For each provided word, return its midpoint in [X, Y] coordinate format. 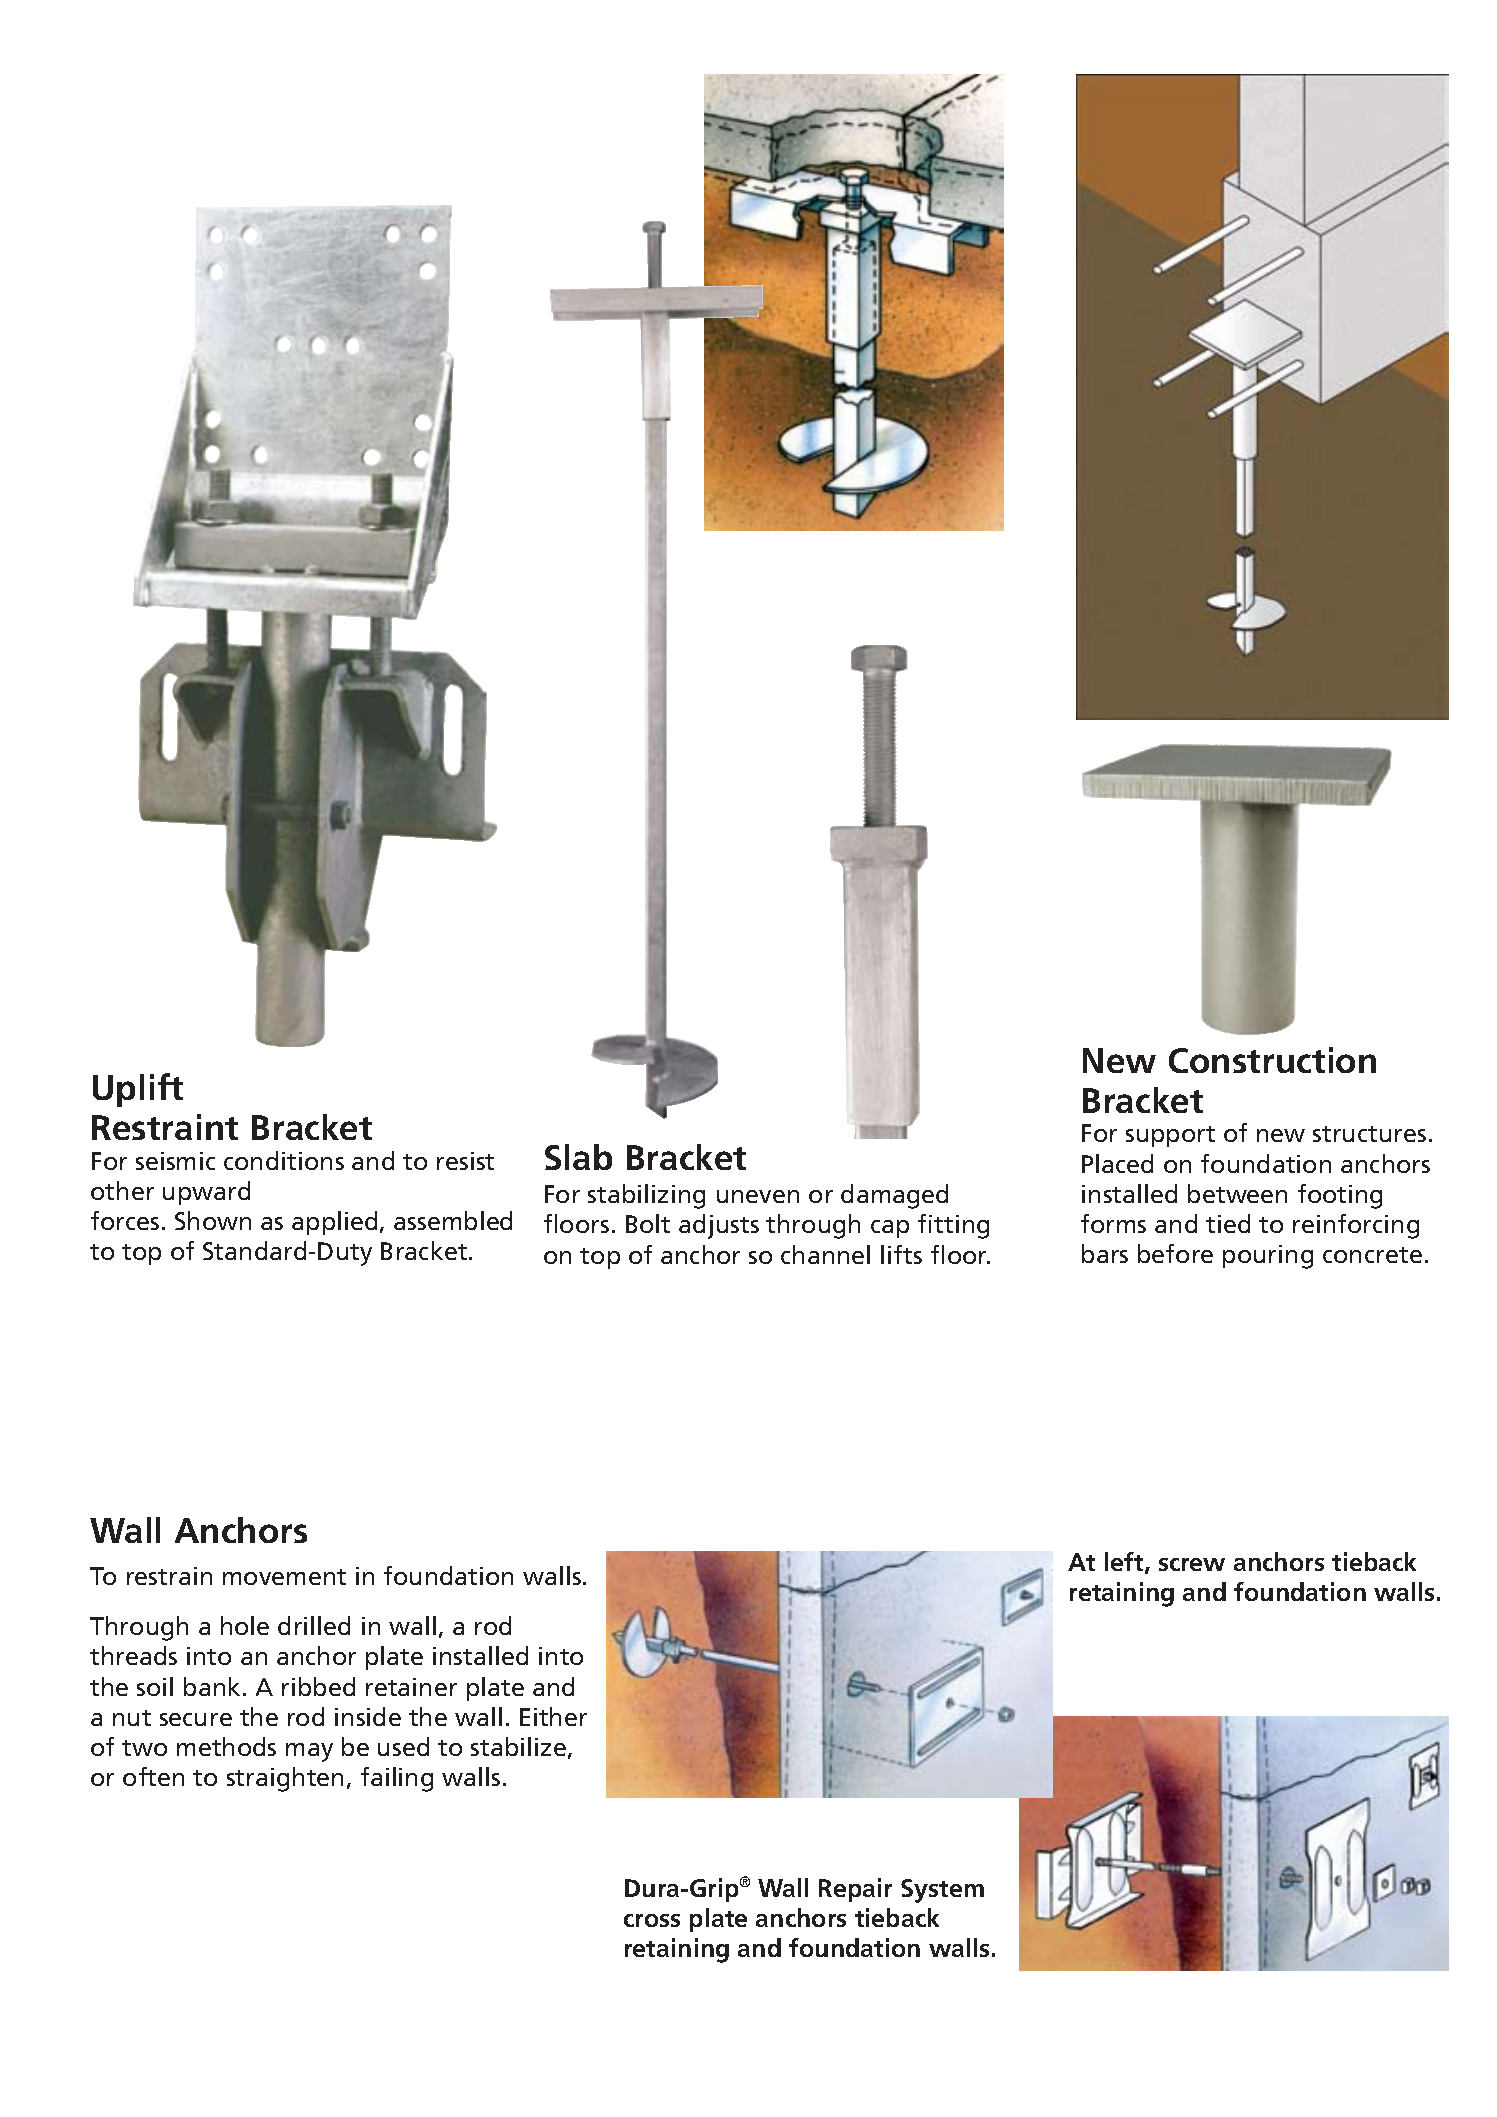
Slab [578, 1157]
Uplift [138, 1090]
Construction [1272, 1060]
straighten [285, 1779]
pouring [1268, 1257]
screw [1192, 1564]
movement [284, 1577]
